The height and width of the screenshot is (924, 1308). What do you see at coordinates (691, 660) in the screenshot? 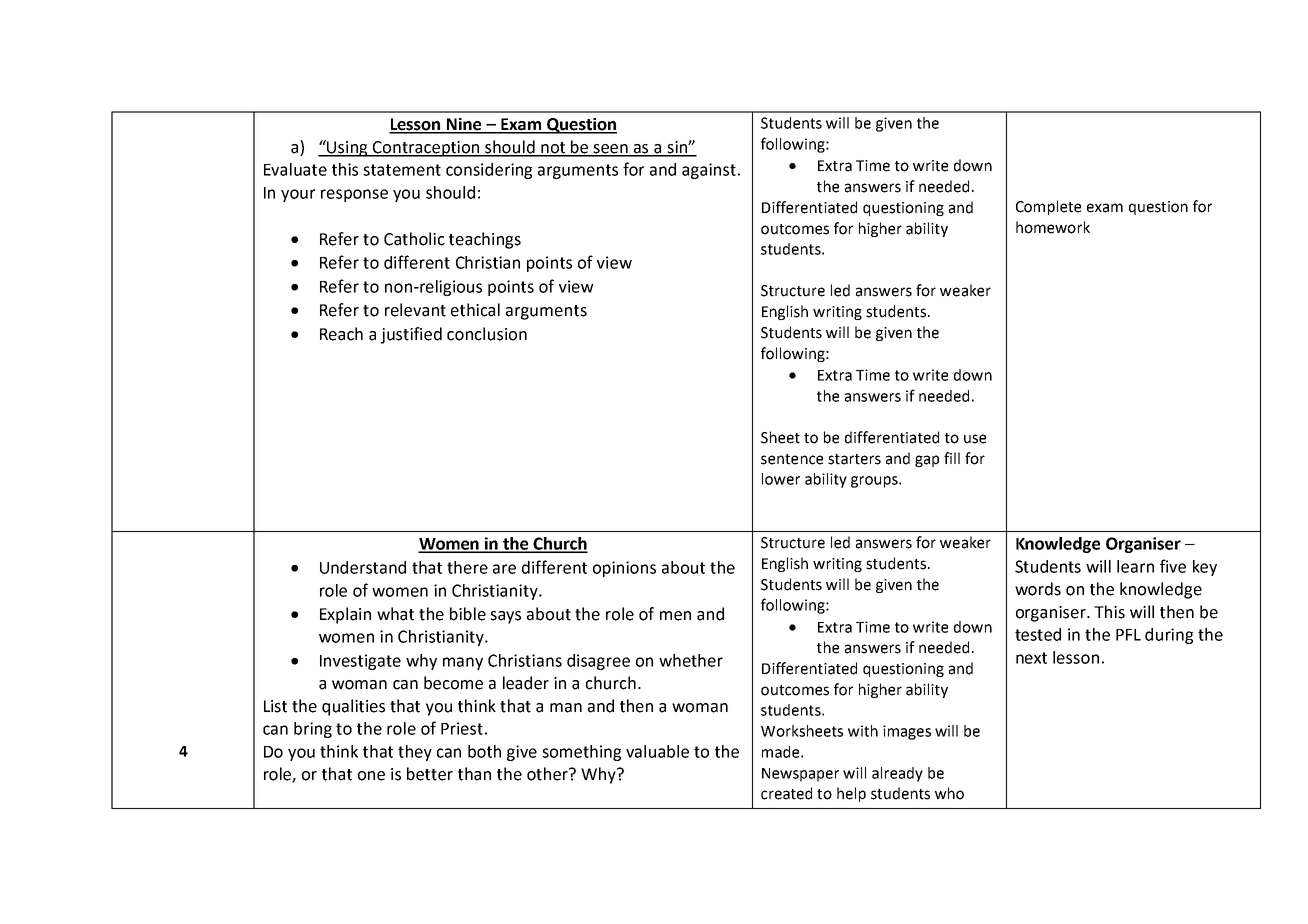
I see `whether` at bounding box center [691, 660].
